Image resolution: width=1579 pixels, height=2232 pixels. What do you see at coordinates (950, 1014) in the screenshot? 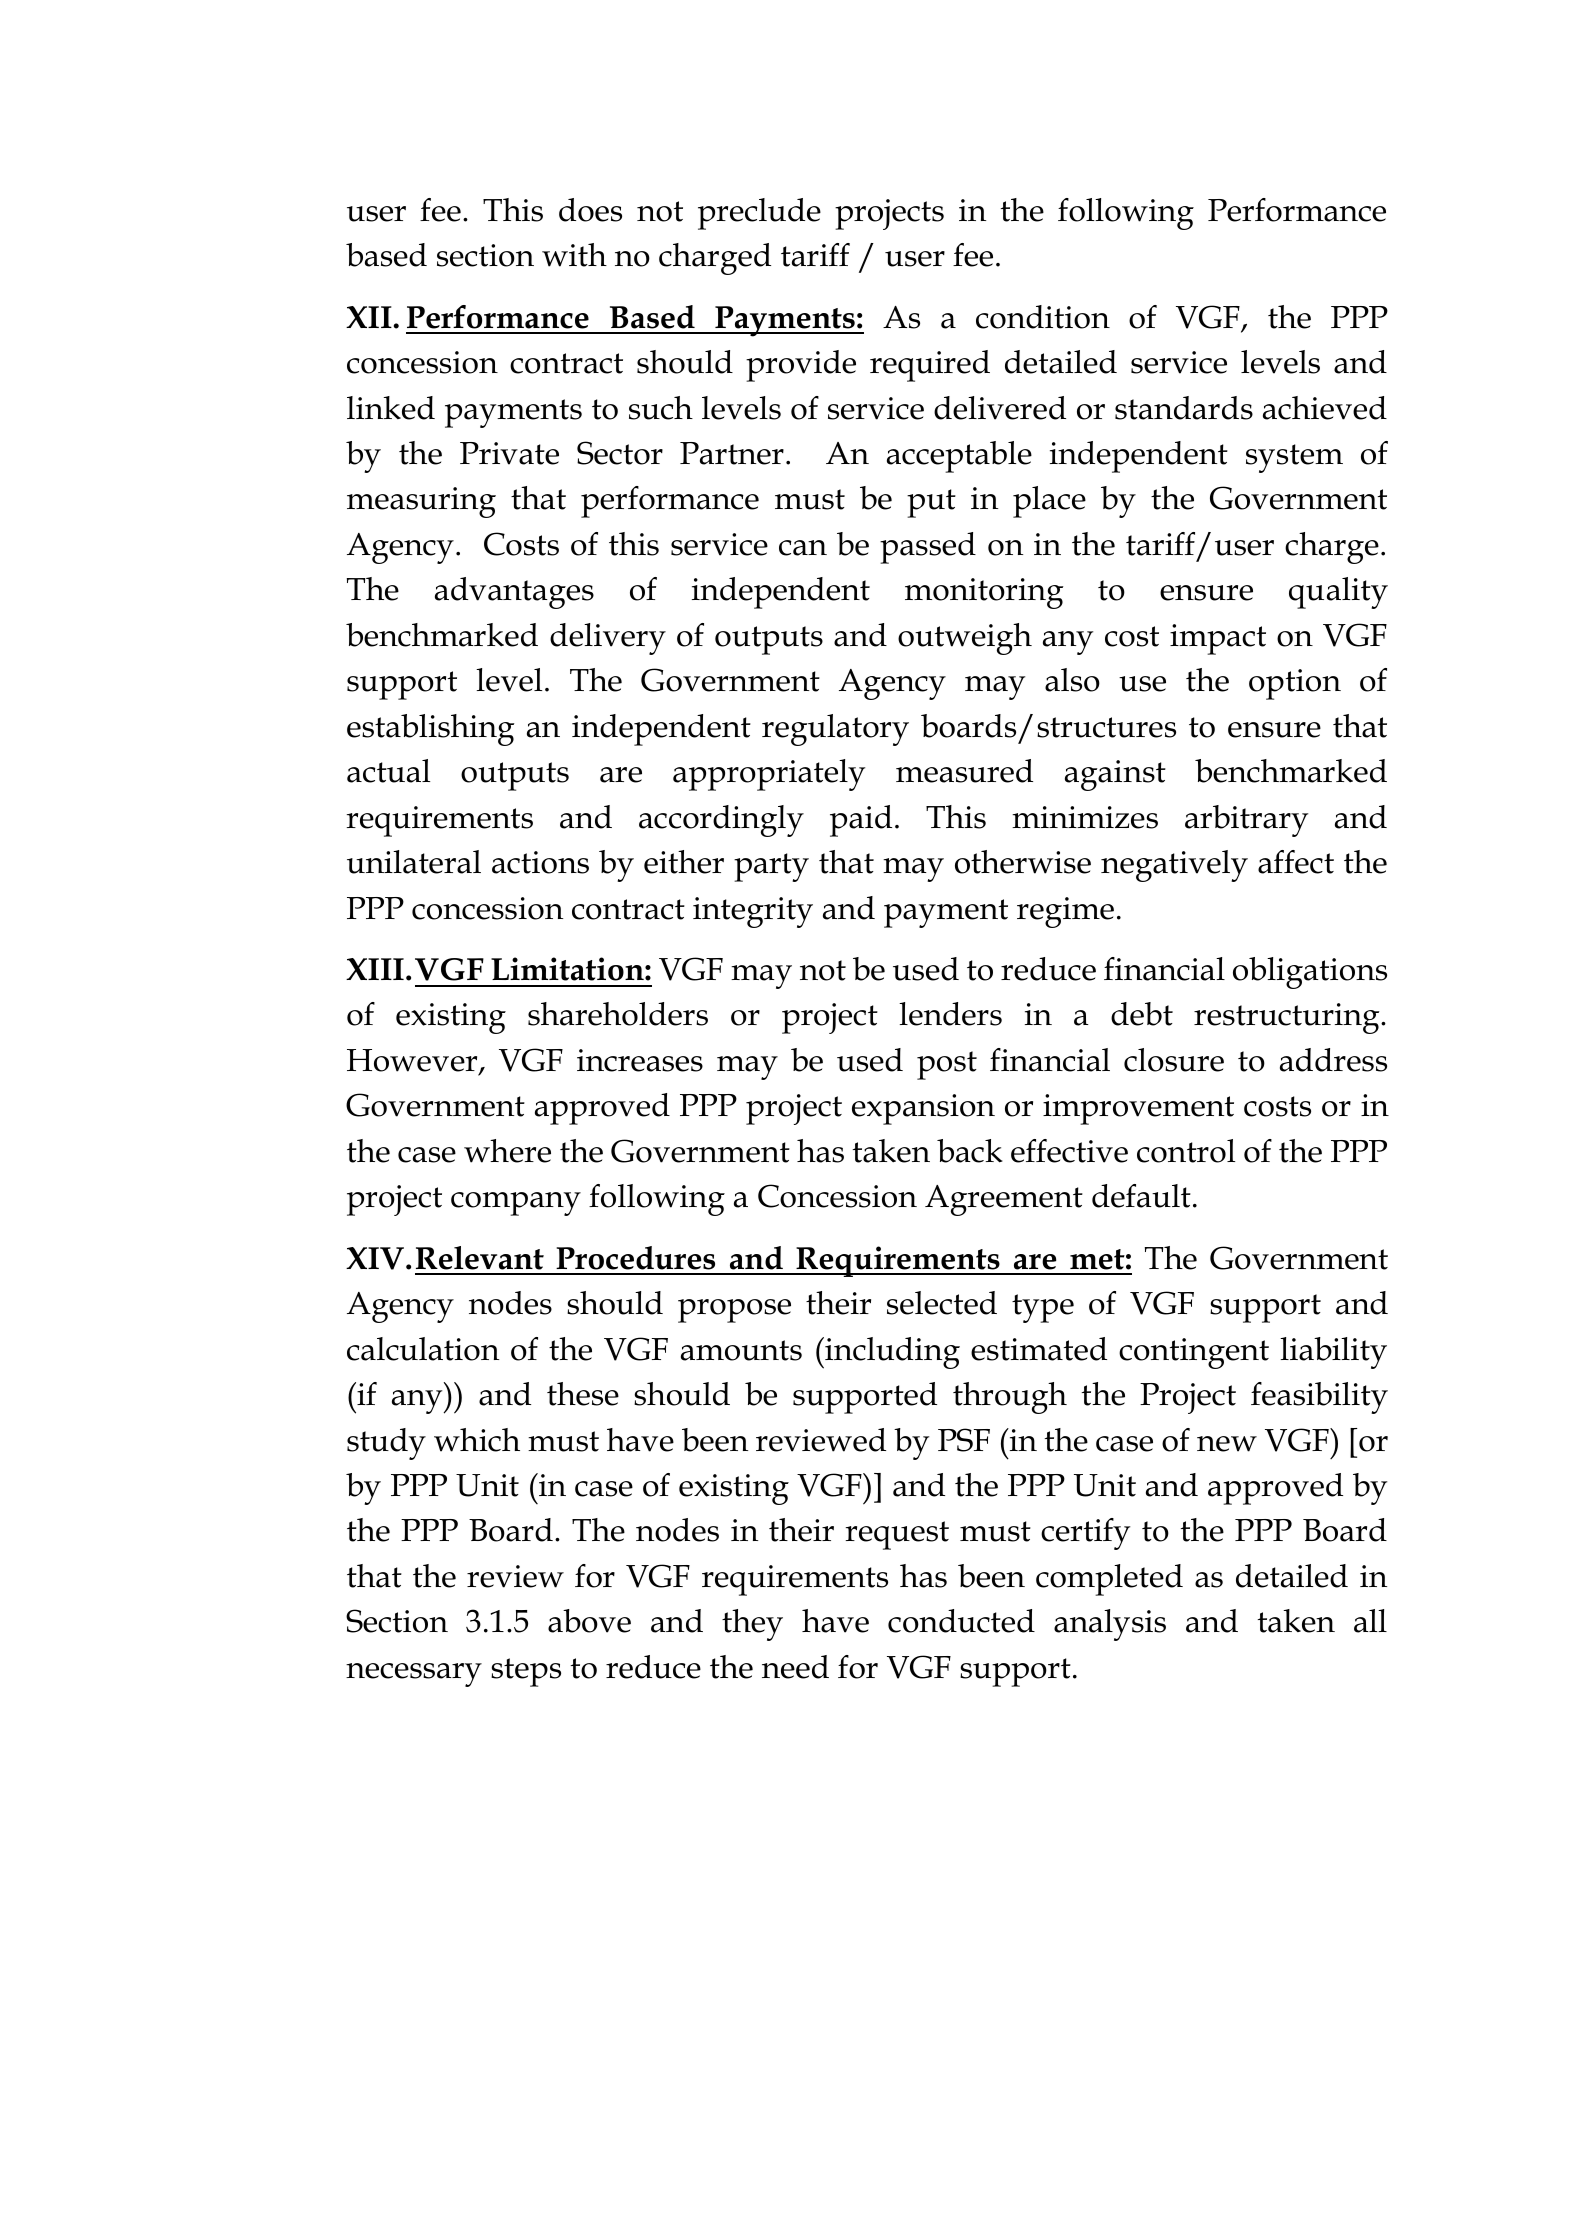
I see `lenders` at bounding box center [950, 1014].
